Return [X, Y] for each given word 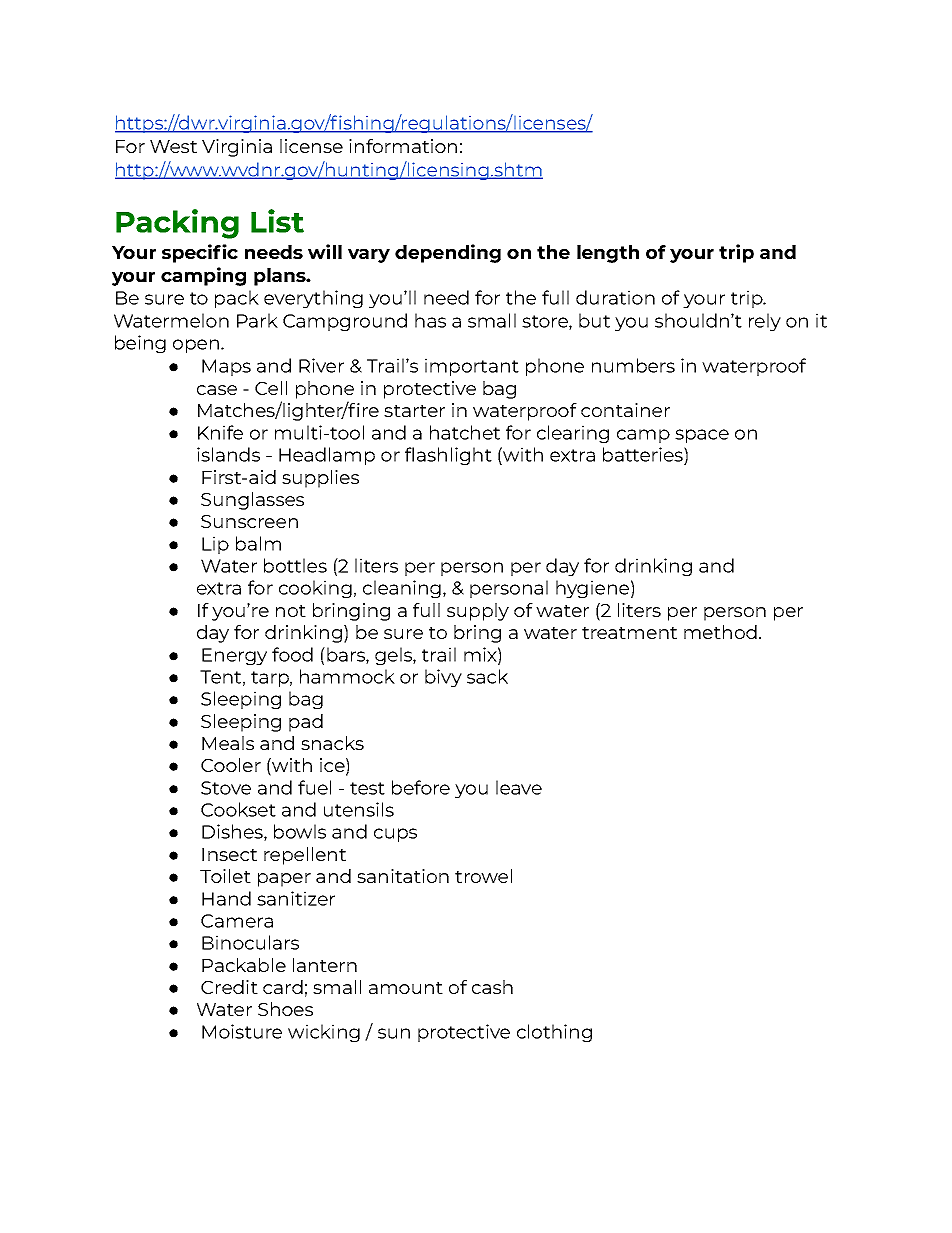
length [608, 254]
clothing [554, 1033]
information [403, 146]
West [173, 146]
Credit [229, 987]
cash [492, 987]
